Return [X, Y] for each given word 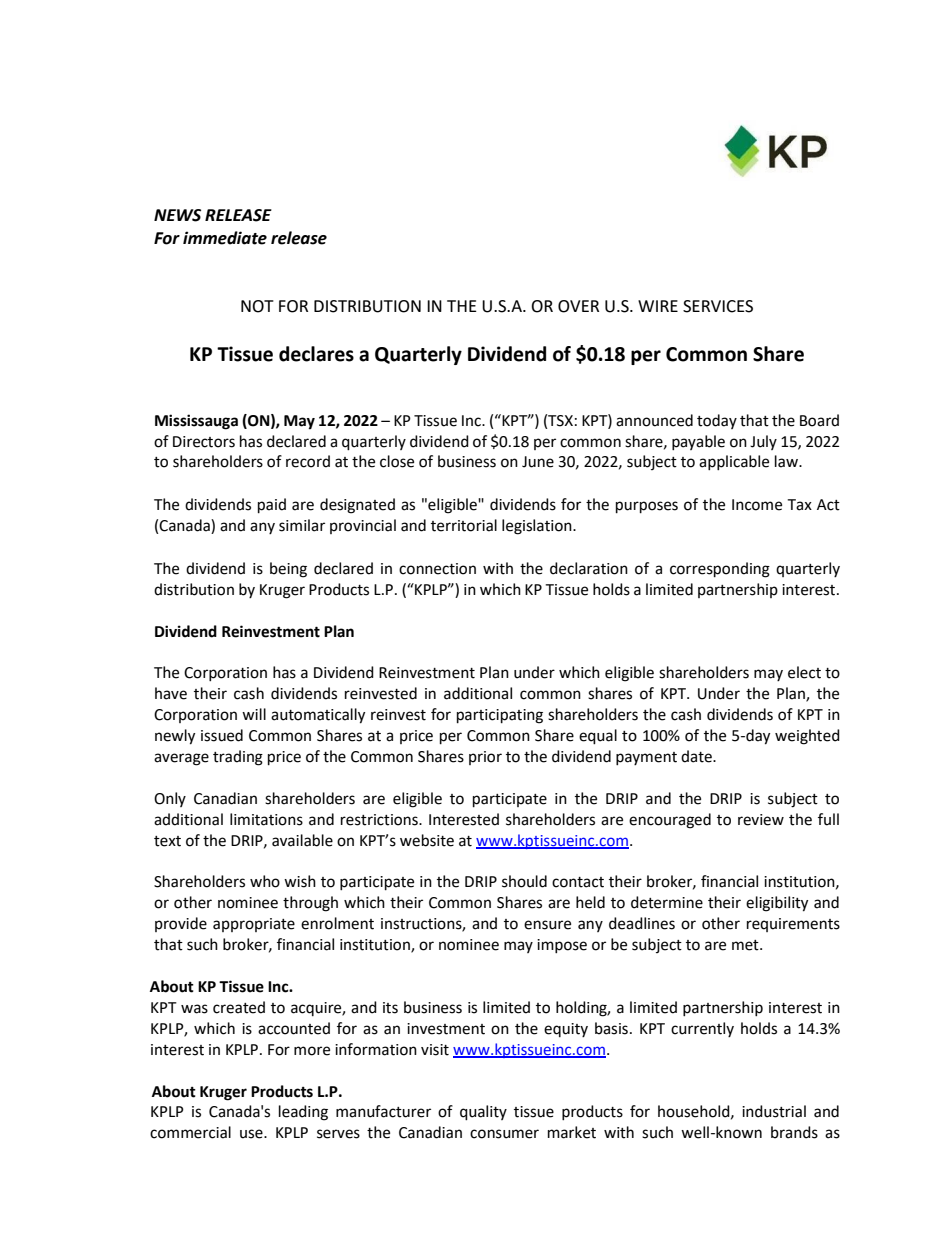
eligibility [777, 904]
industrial [774, 1111]
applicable [734, 462]
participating [500, 716]
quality [483, 1113]
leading [303, 1113]
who [265, 881]
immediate [225, 238]
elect [804, 672]
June [538, 462]
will [254, 714]
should [524, 881]
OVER [578, 306]
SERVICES [718, 306]
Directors [204, 442]
